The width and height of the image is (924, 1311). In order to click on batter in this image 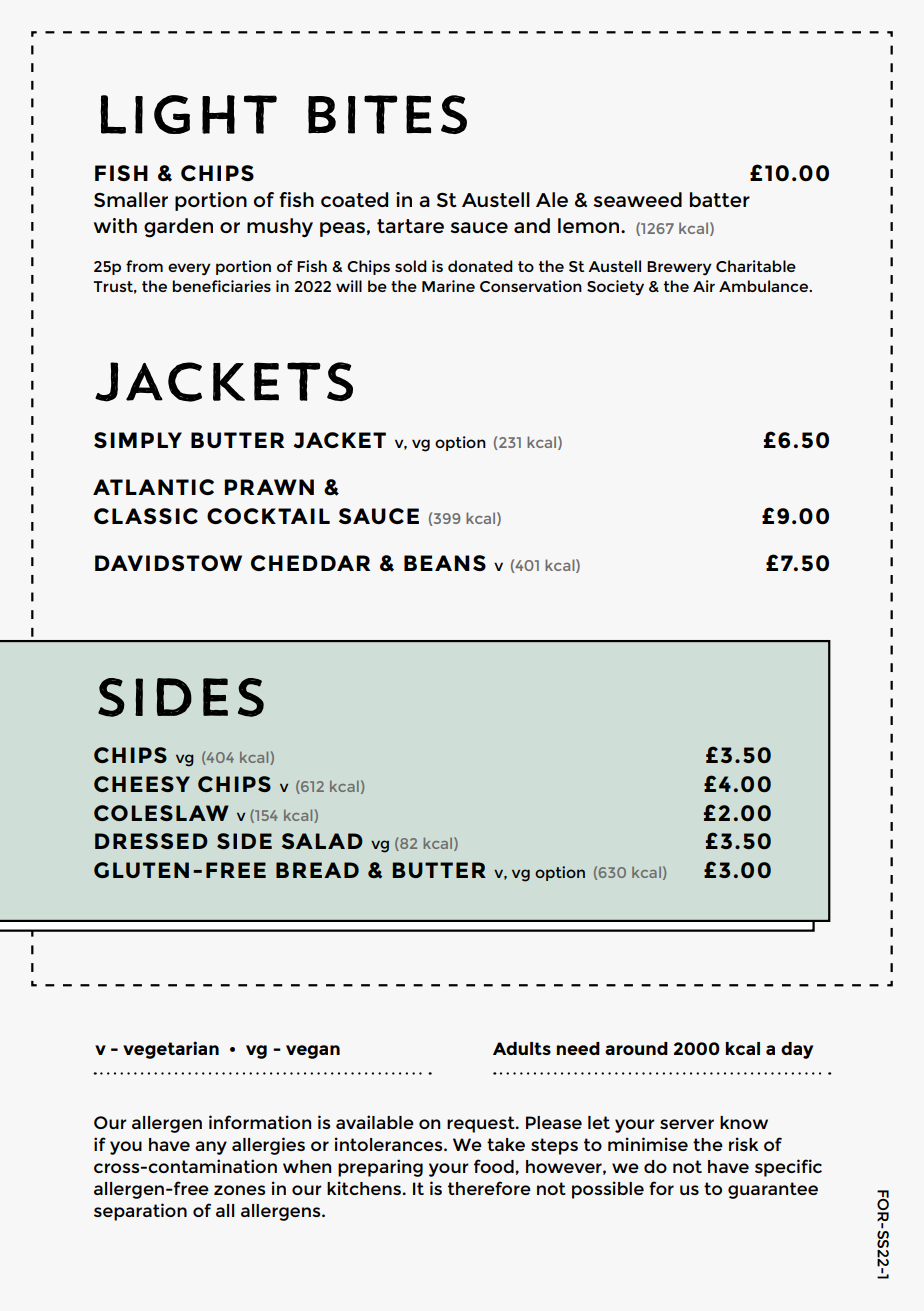, I will do `click(720, 199)`.
